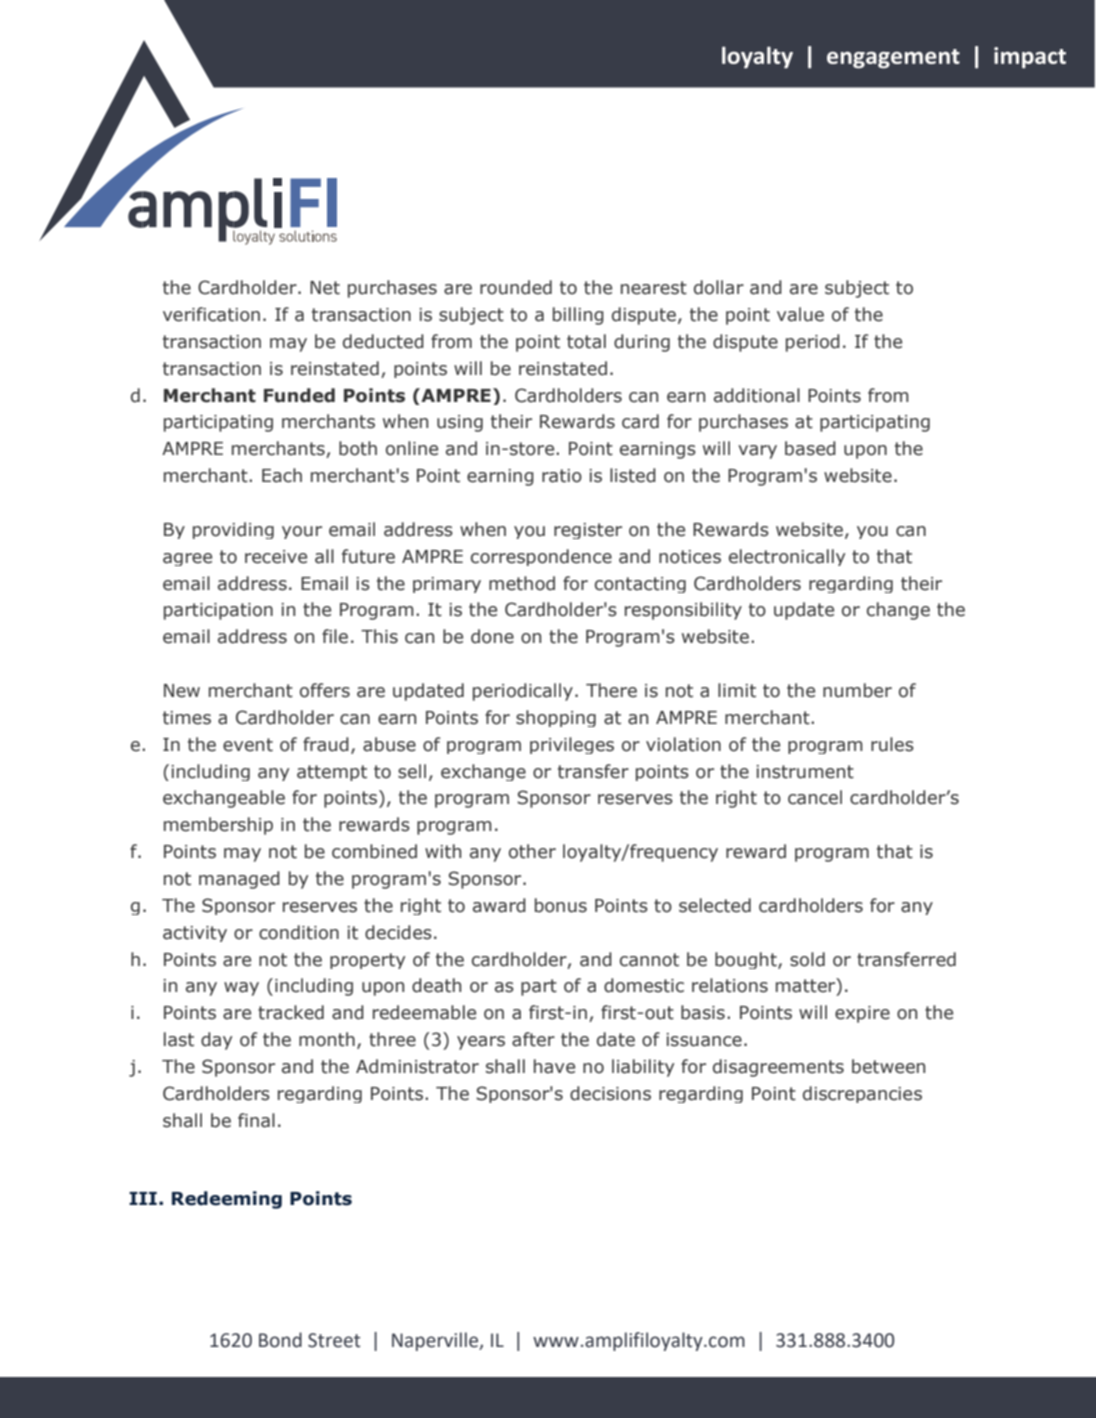 This screenshot has width=1096, height=1418. I want to click on membership, so click(218, 826).
